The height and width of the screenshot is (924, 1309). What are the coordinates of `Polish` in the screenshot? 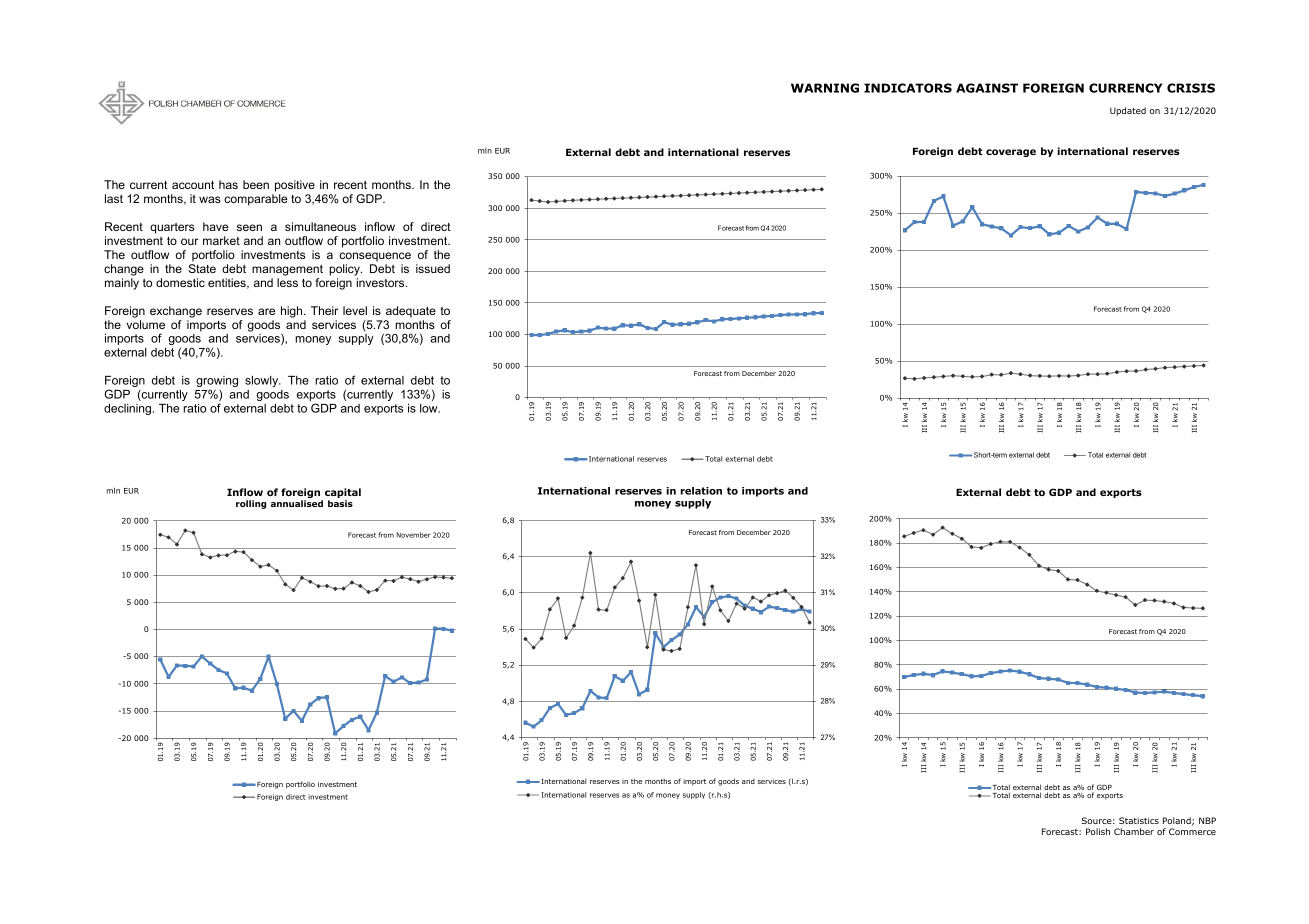 It's located at (1098, 831).
